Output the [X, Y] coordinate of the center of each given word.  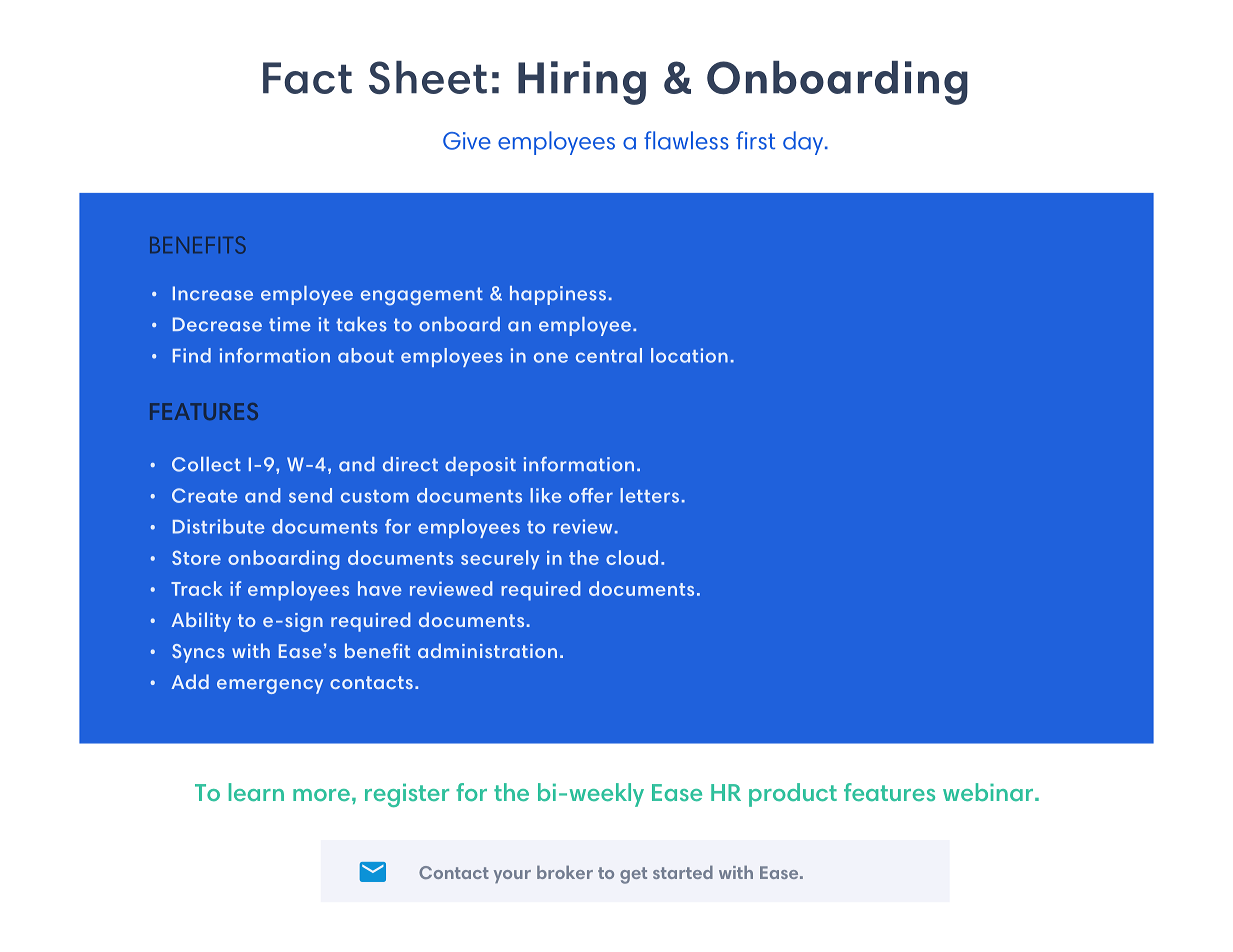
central [609, 355]
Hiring [582, 83]
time [290, 324]
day [804, 143]
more [321, 795]
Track [197, 588]
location [689, 355]
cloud [632, 557]
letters [649, 495]
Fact [307, 78]
